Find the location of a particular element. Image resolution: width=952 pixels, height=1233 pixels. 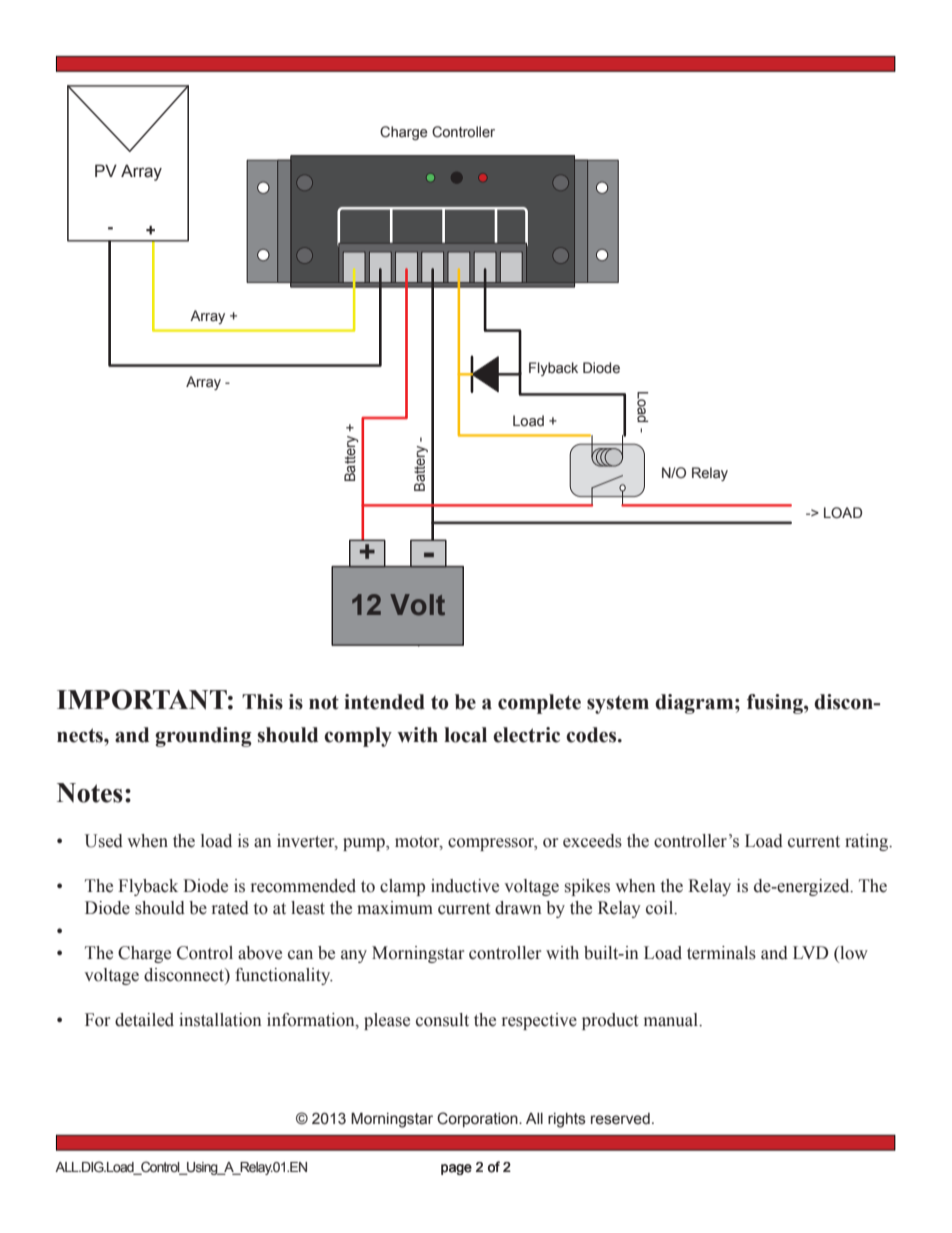

grounding is located at coordinates (203, 737).
